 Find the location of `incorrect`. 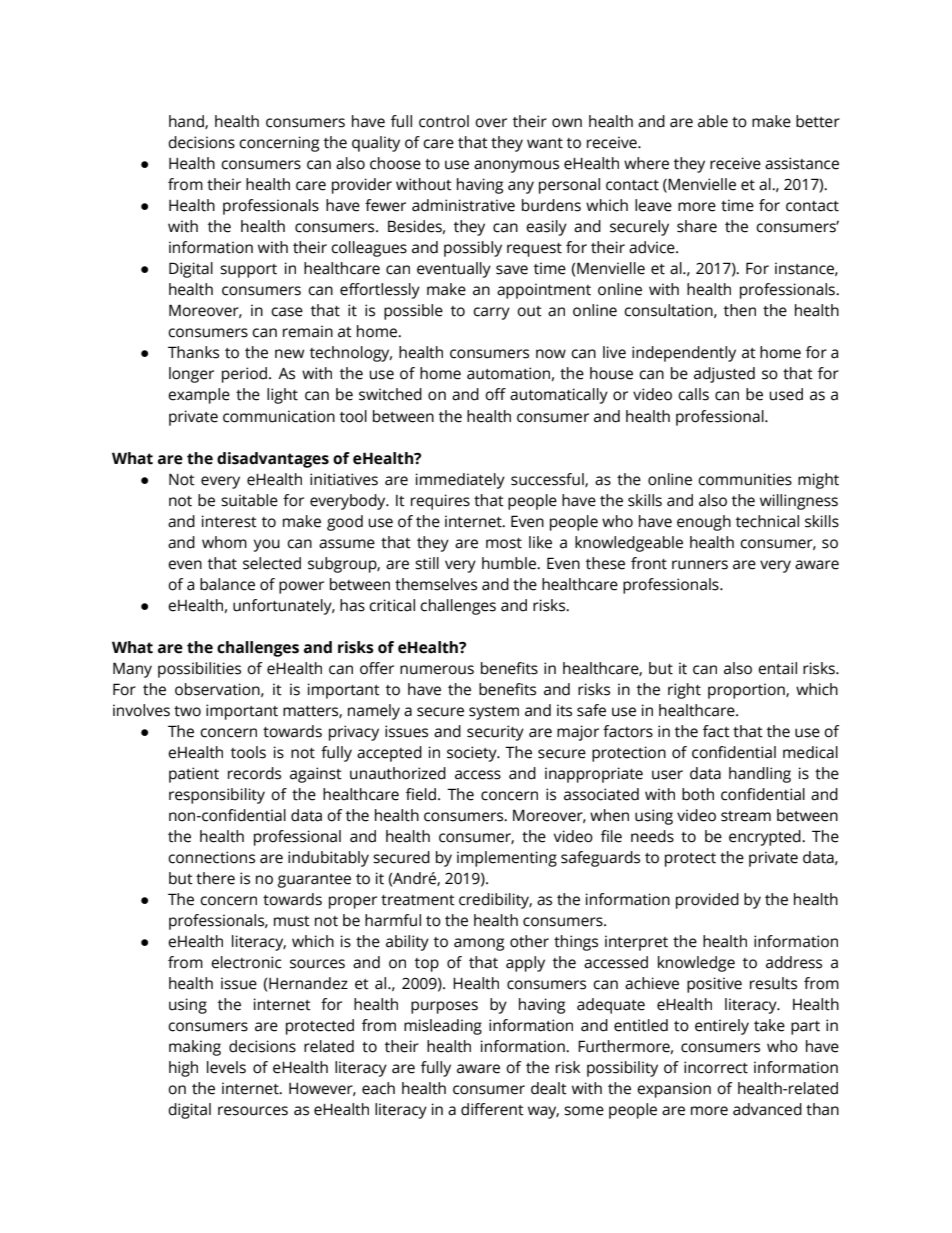

incorrect is located at coordinates (716, 1067).
